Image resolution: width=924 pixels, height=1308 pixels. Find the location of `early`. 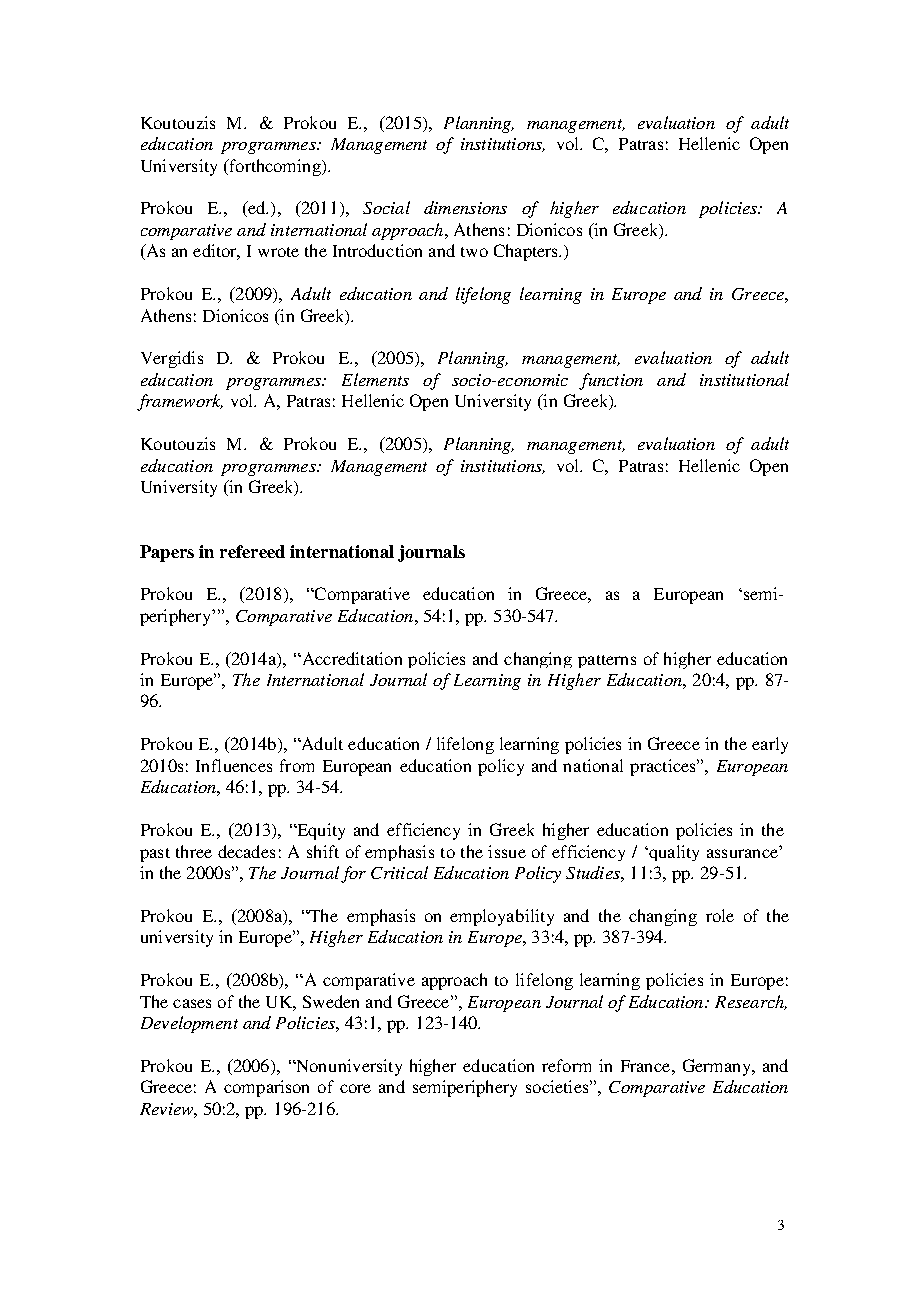

early is located at coordinates (770, 745).
